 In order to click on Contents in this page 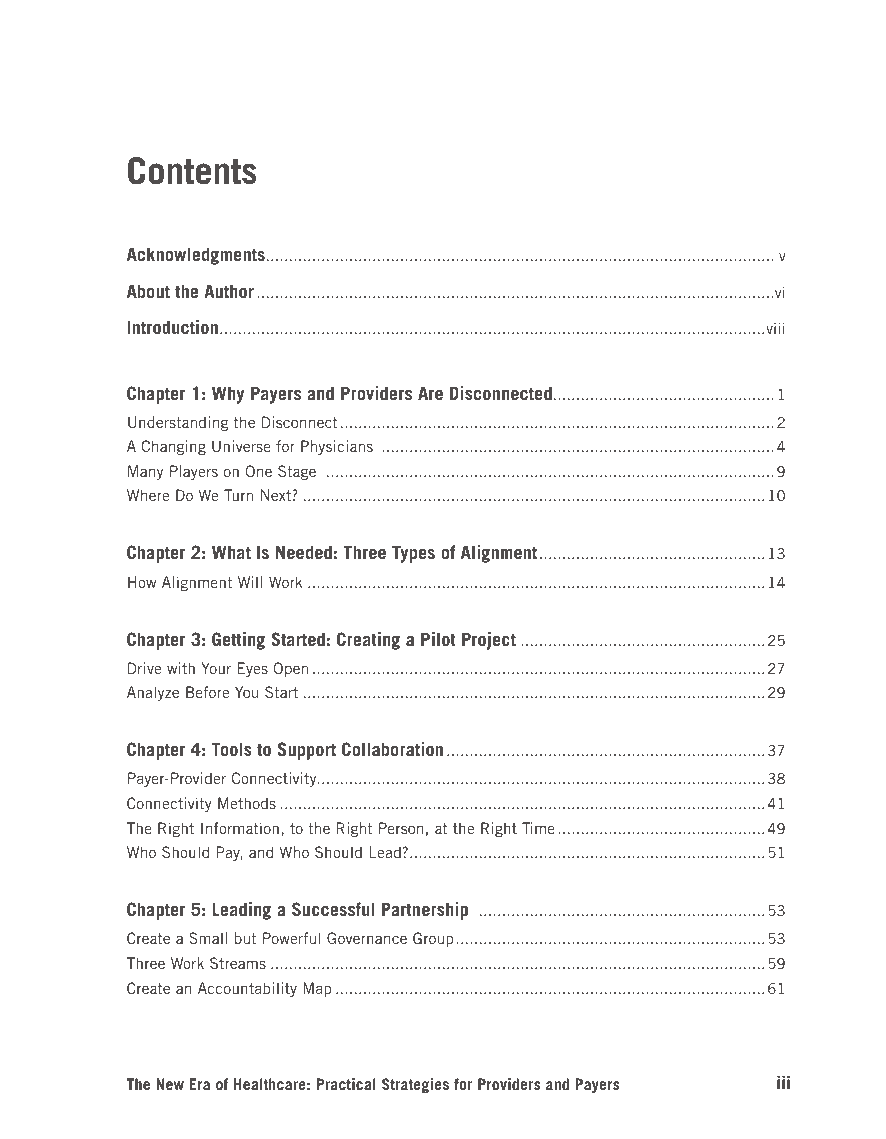, I will do `click(192, 171)`.
